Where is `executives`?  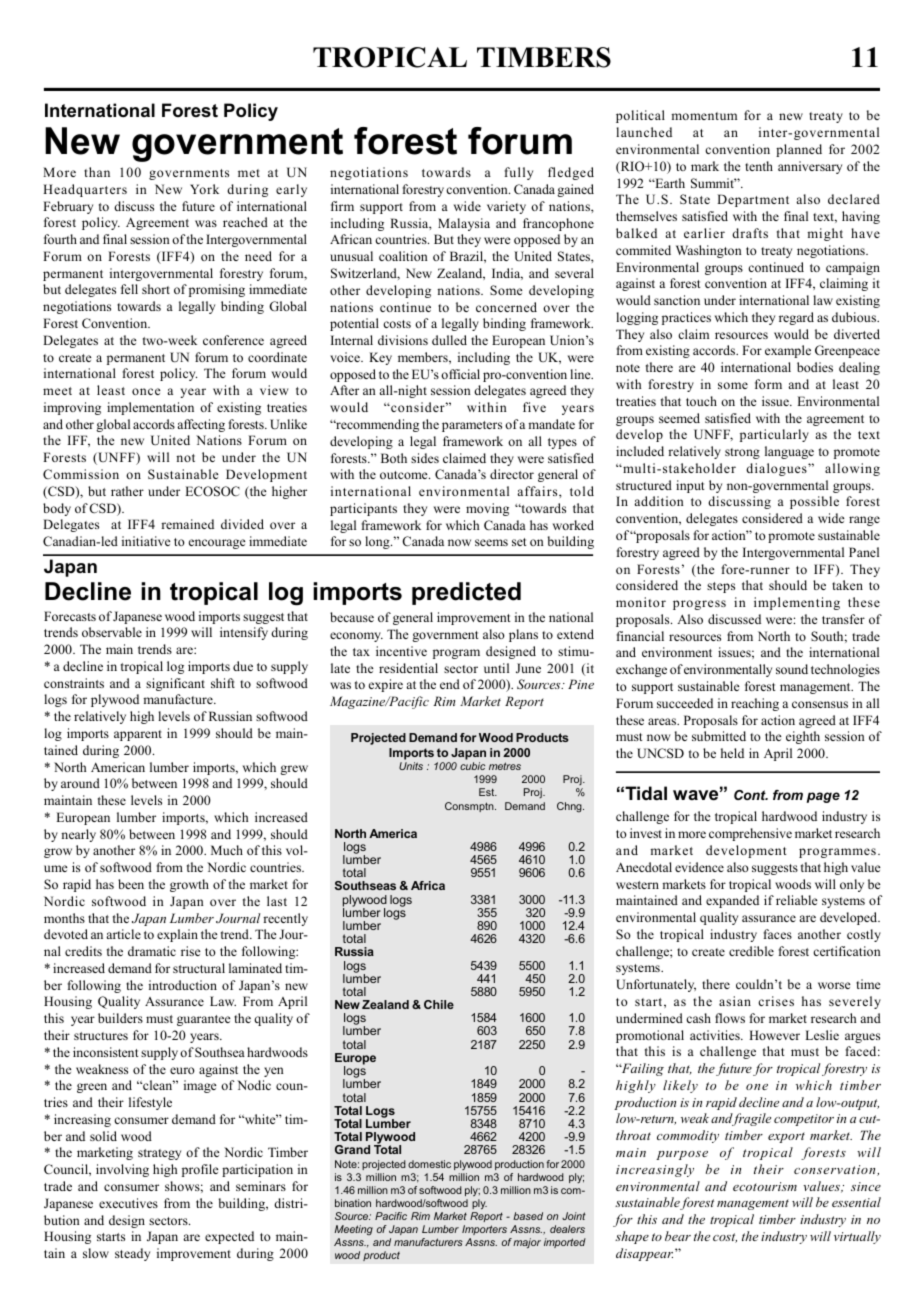 executives is located at coordinates (128, 1203).
